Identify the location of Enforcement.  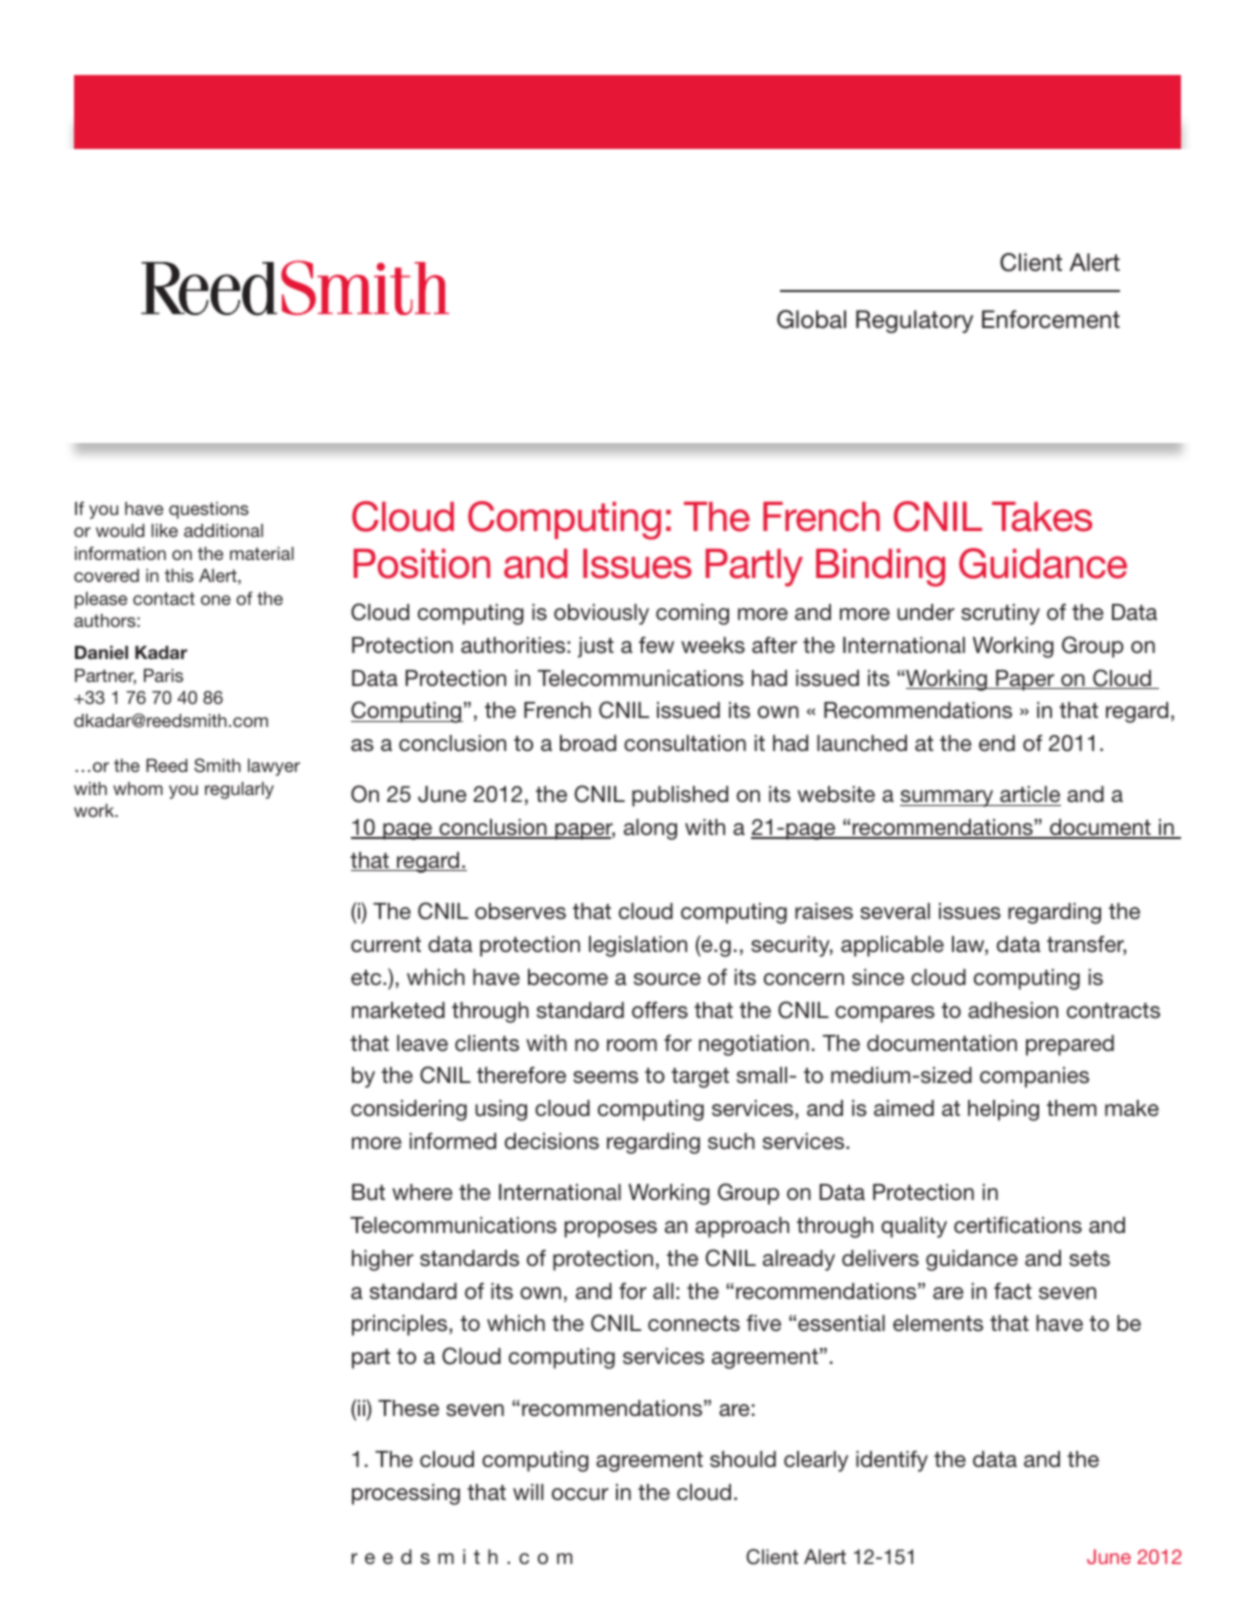
(1051, 319).
